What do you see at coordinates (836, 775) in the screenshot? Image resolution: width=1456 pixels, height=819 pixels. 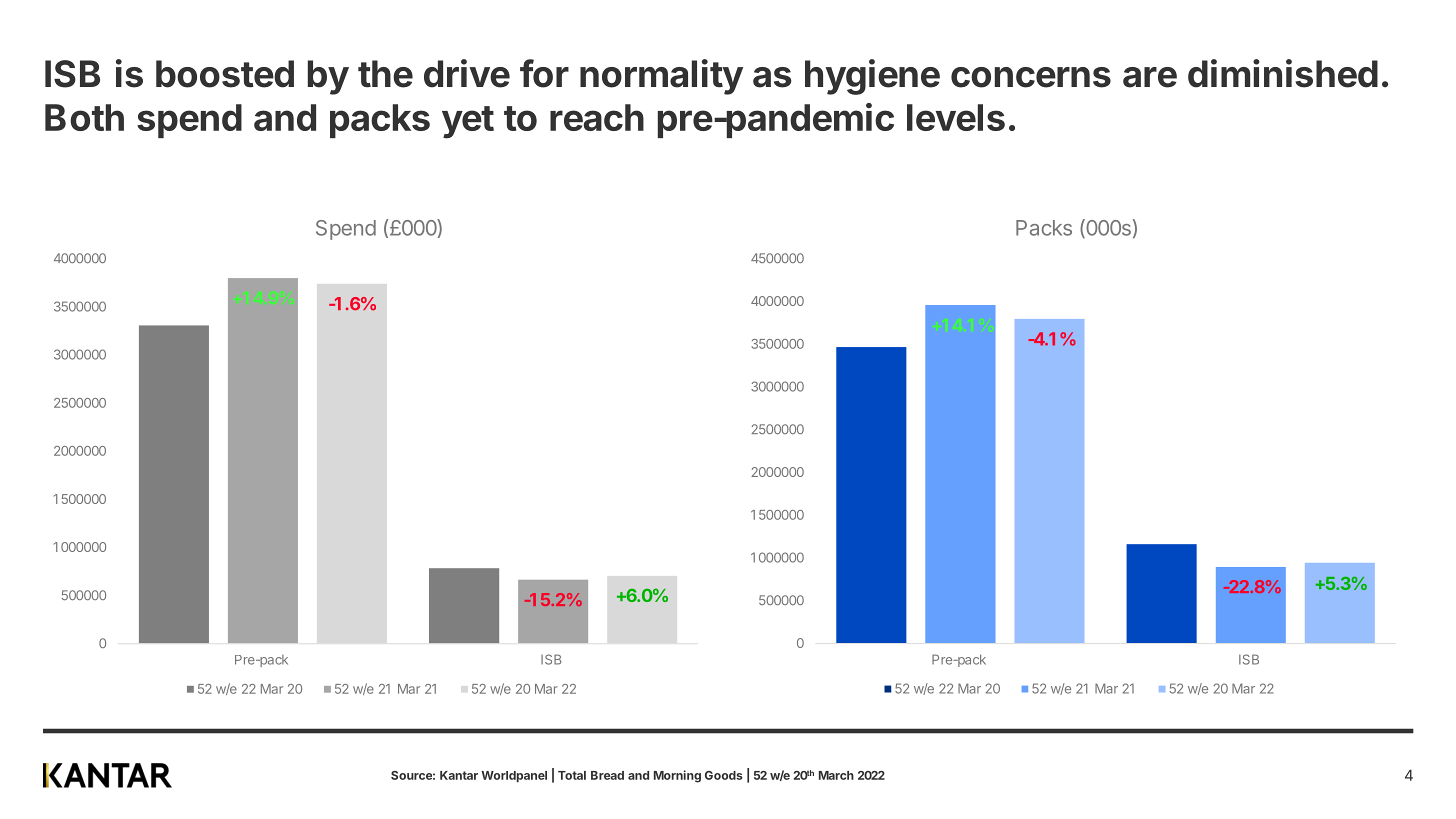 I see `March` at bounding box center [836, 775].
